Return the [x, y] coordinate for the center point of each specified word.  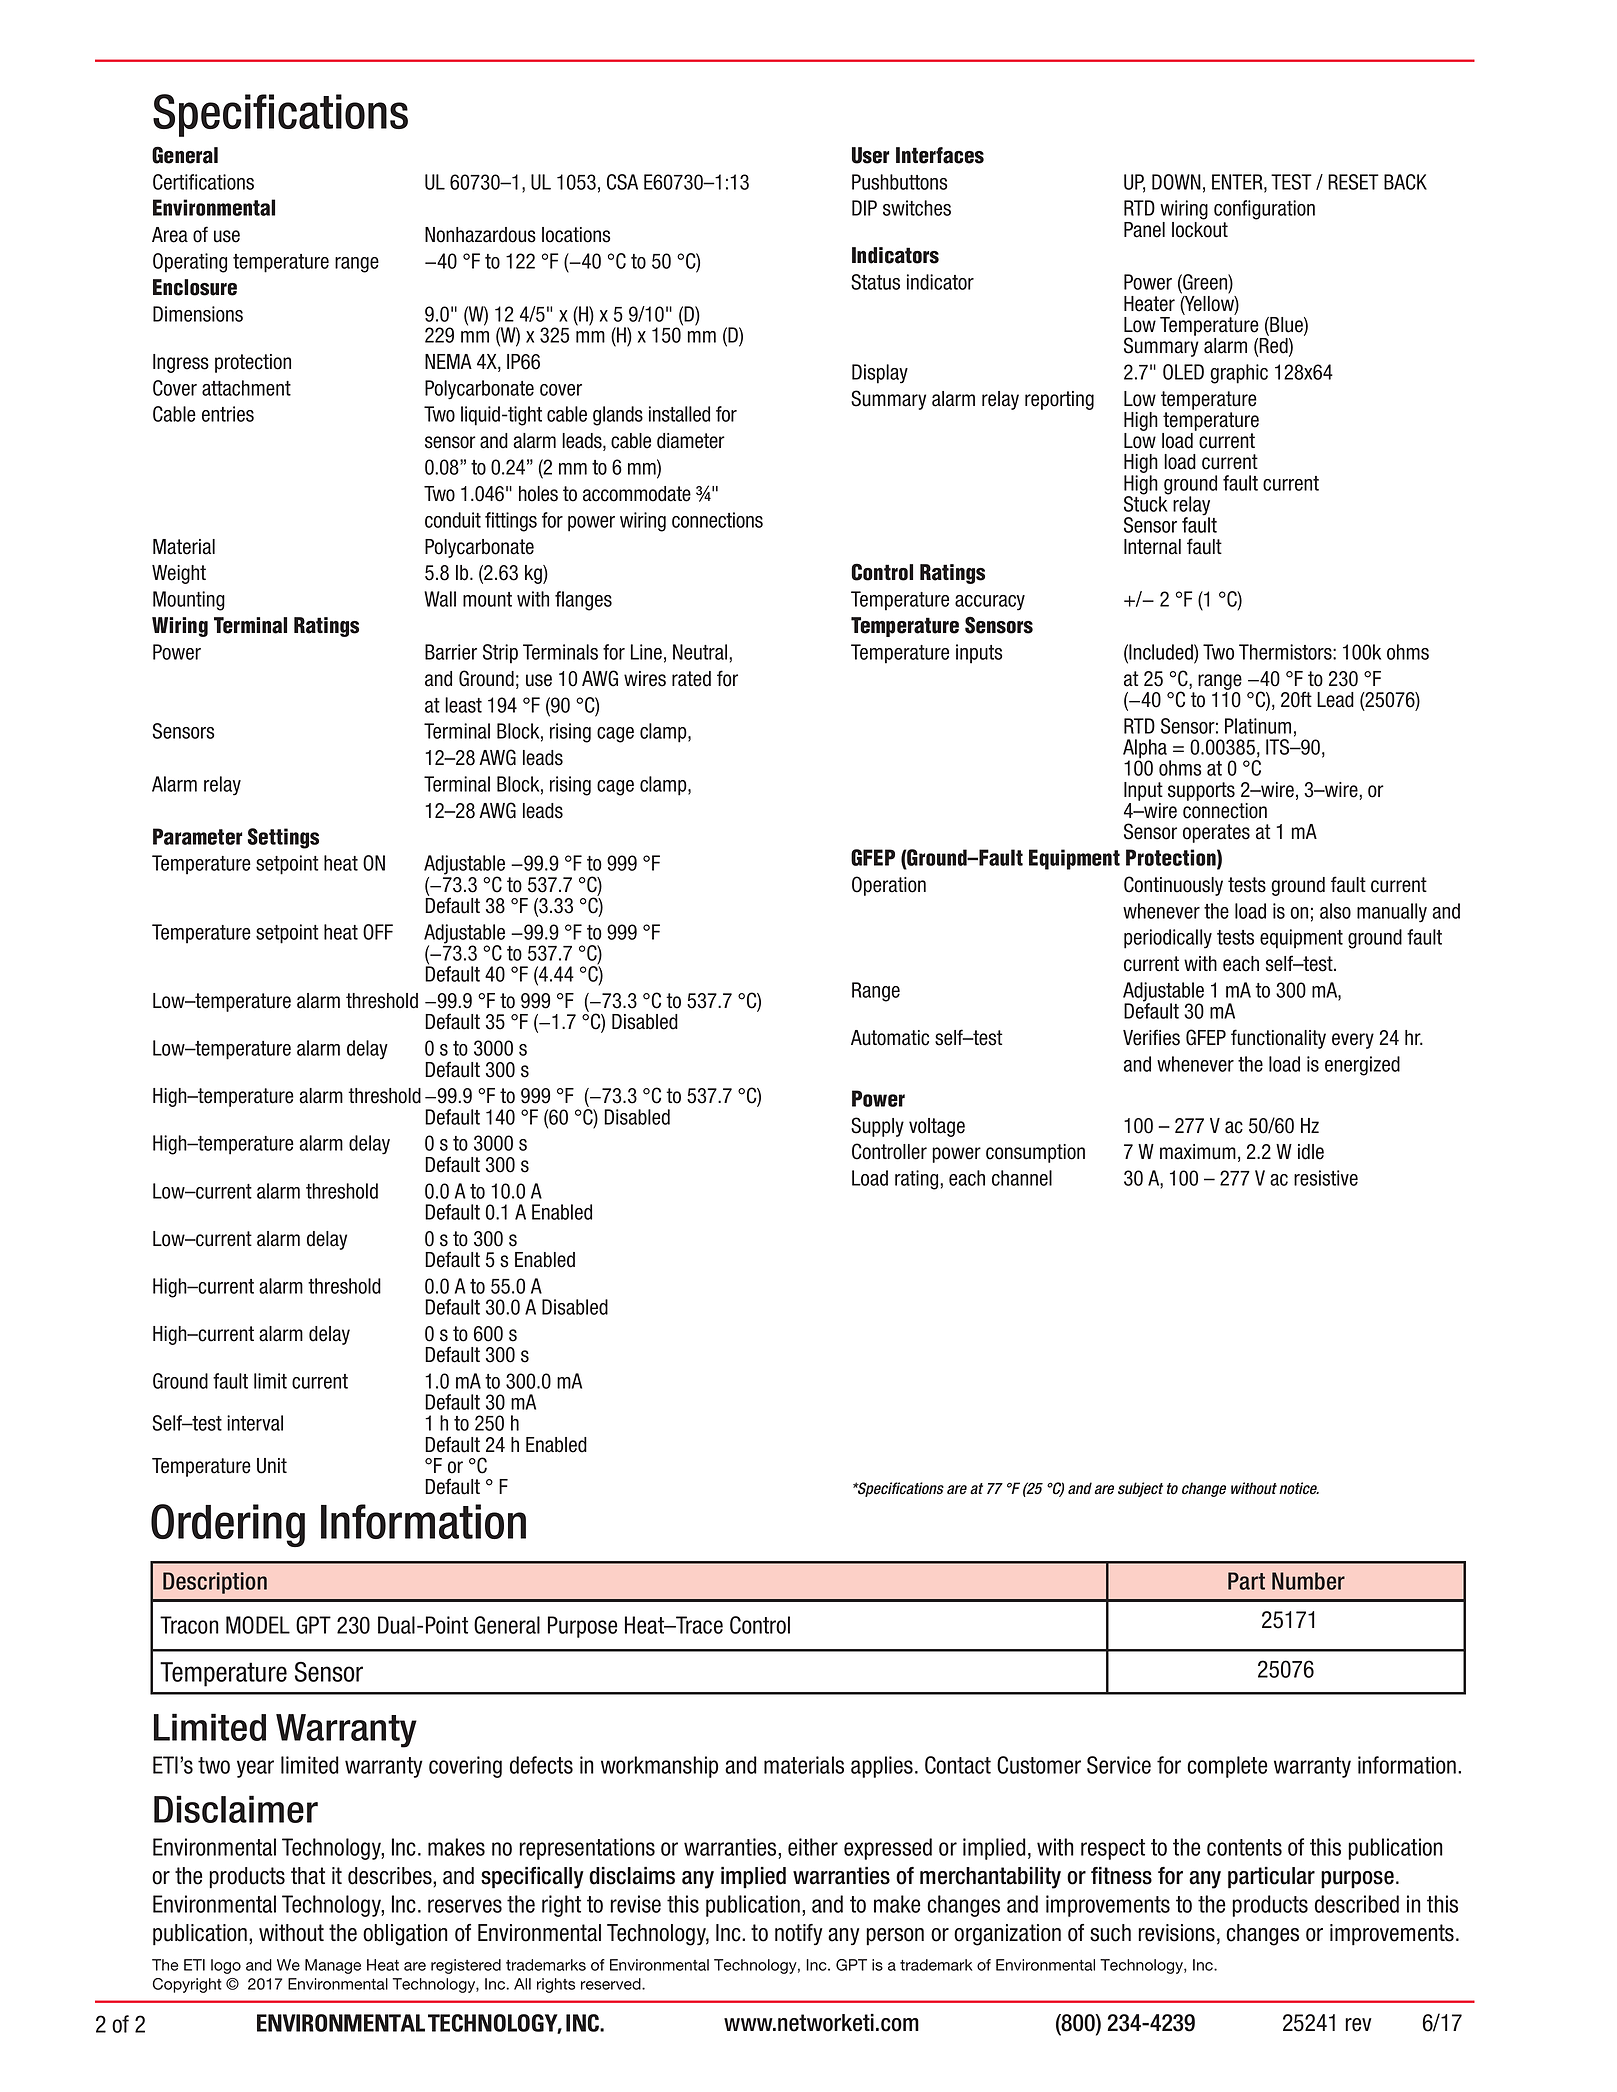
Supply [877, 1127]
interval [255, 1423]
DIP [864, 208]
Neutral [701, 652]
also [1335, 911]
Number [1308, 1581]
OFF [378, 932]
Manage [333, 1966]
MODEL [258, 1625]
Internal [1152, 547]
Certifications [203, 182]
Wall [440, 599]
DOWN [1176, 182]
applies [882, 1767]
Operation [889, 886]
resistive [1326, 1178]
